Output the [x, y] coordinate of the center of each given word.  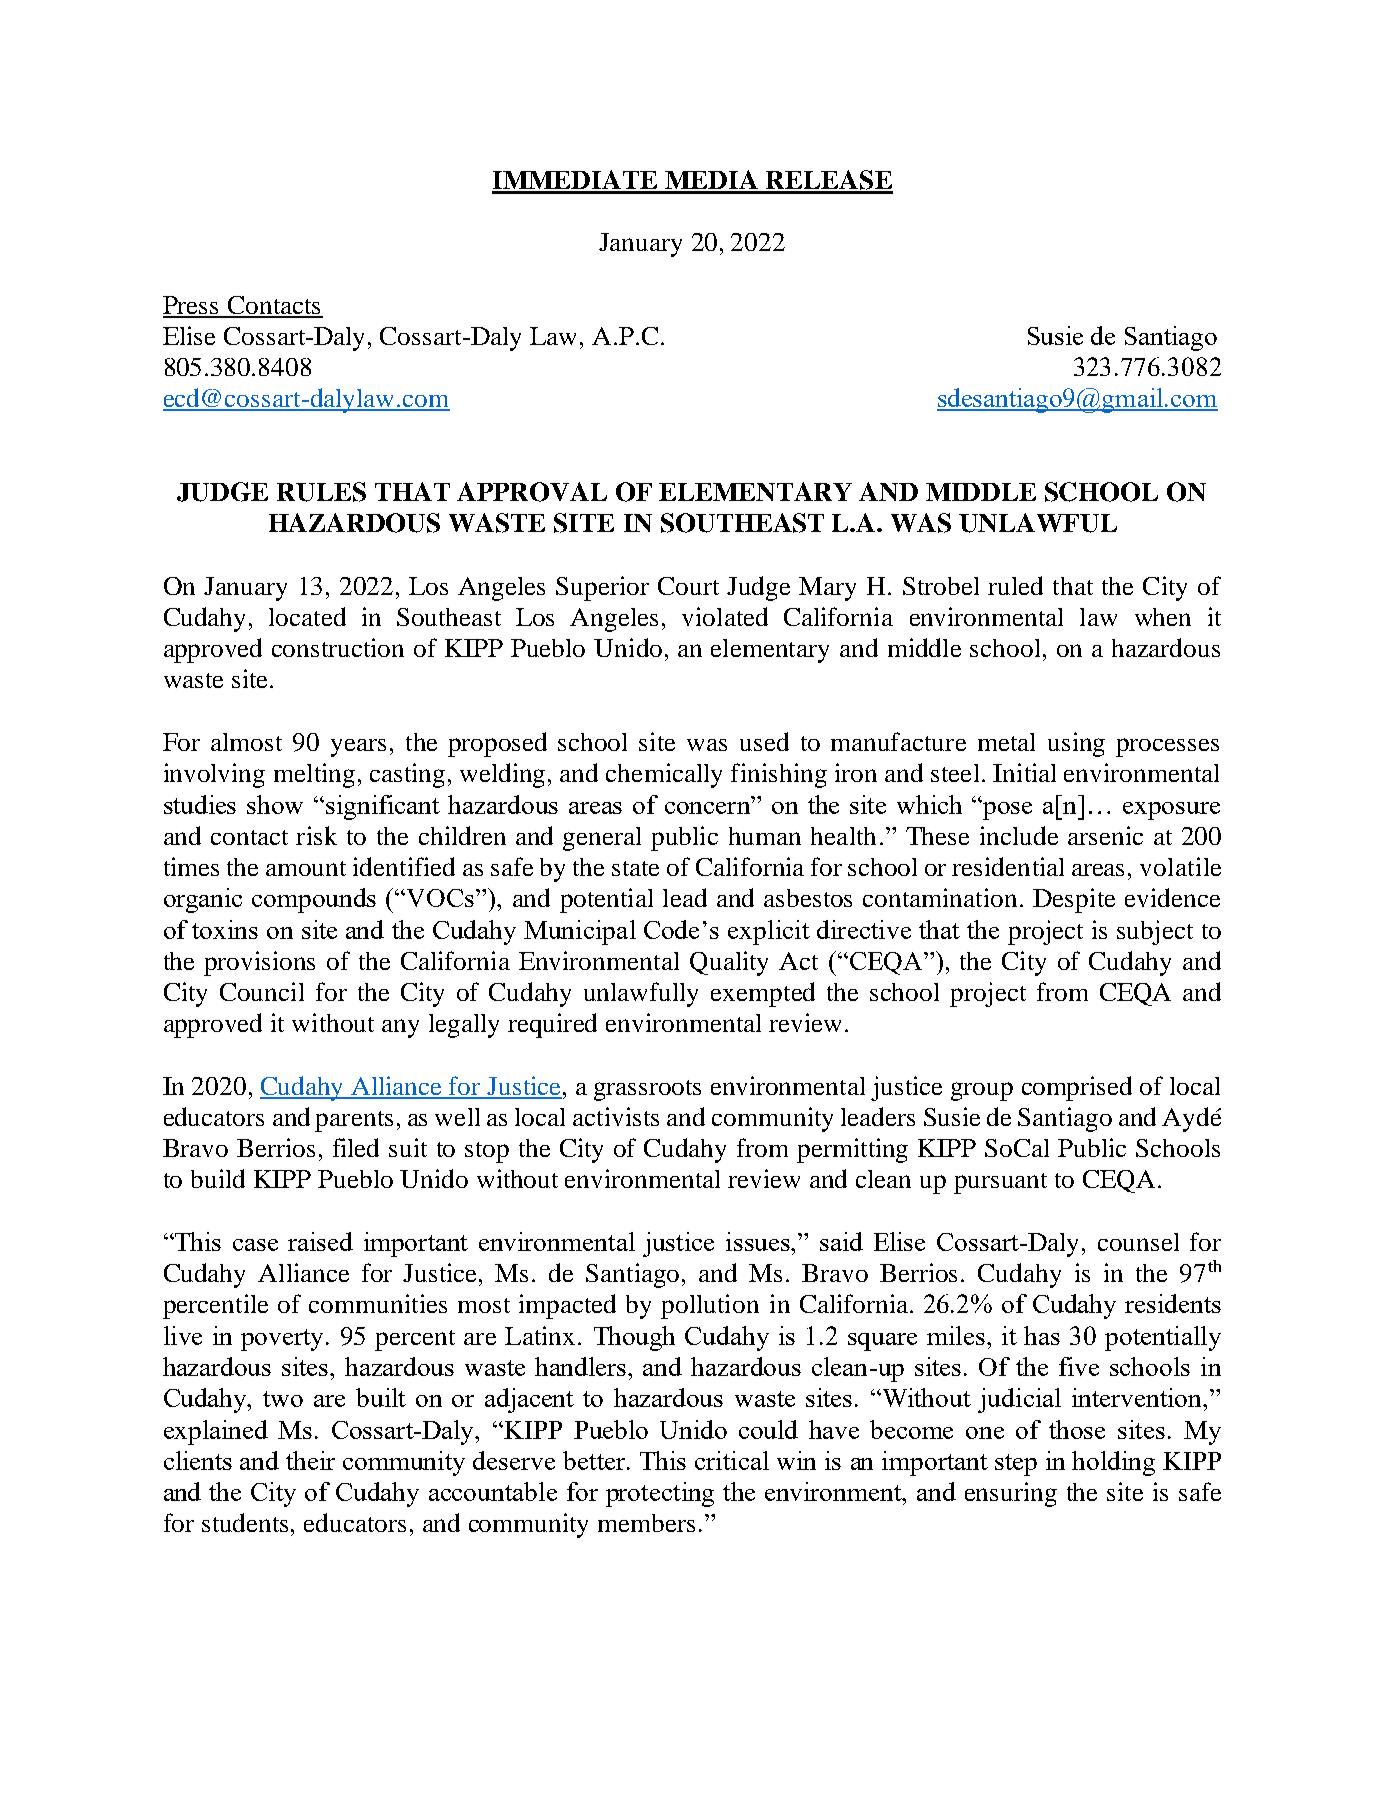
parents [354, 1121]
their [310, 1460]
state [635, 868]
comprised [1077, 1088]
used [764, 741]
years [358, 748]
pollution [710, 1306]
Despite [1074, 900]
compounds [314, 900]
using [1076, 744]
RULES [321, 492]
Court [688, 586]
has [1042, 1335]
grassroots [647, 1090]
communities [378, 1303]
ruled [1015, 585]
